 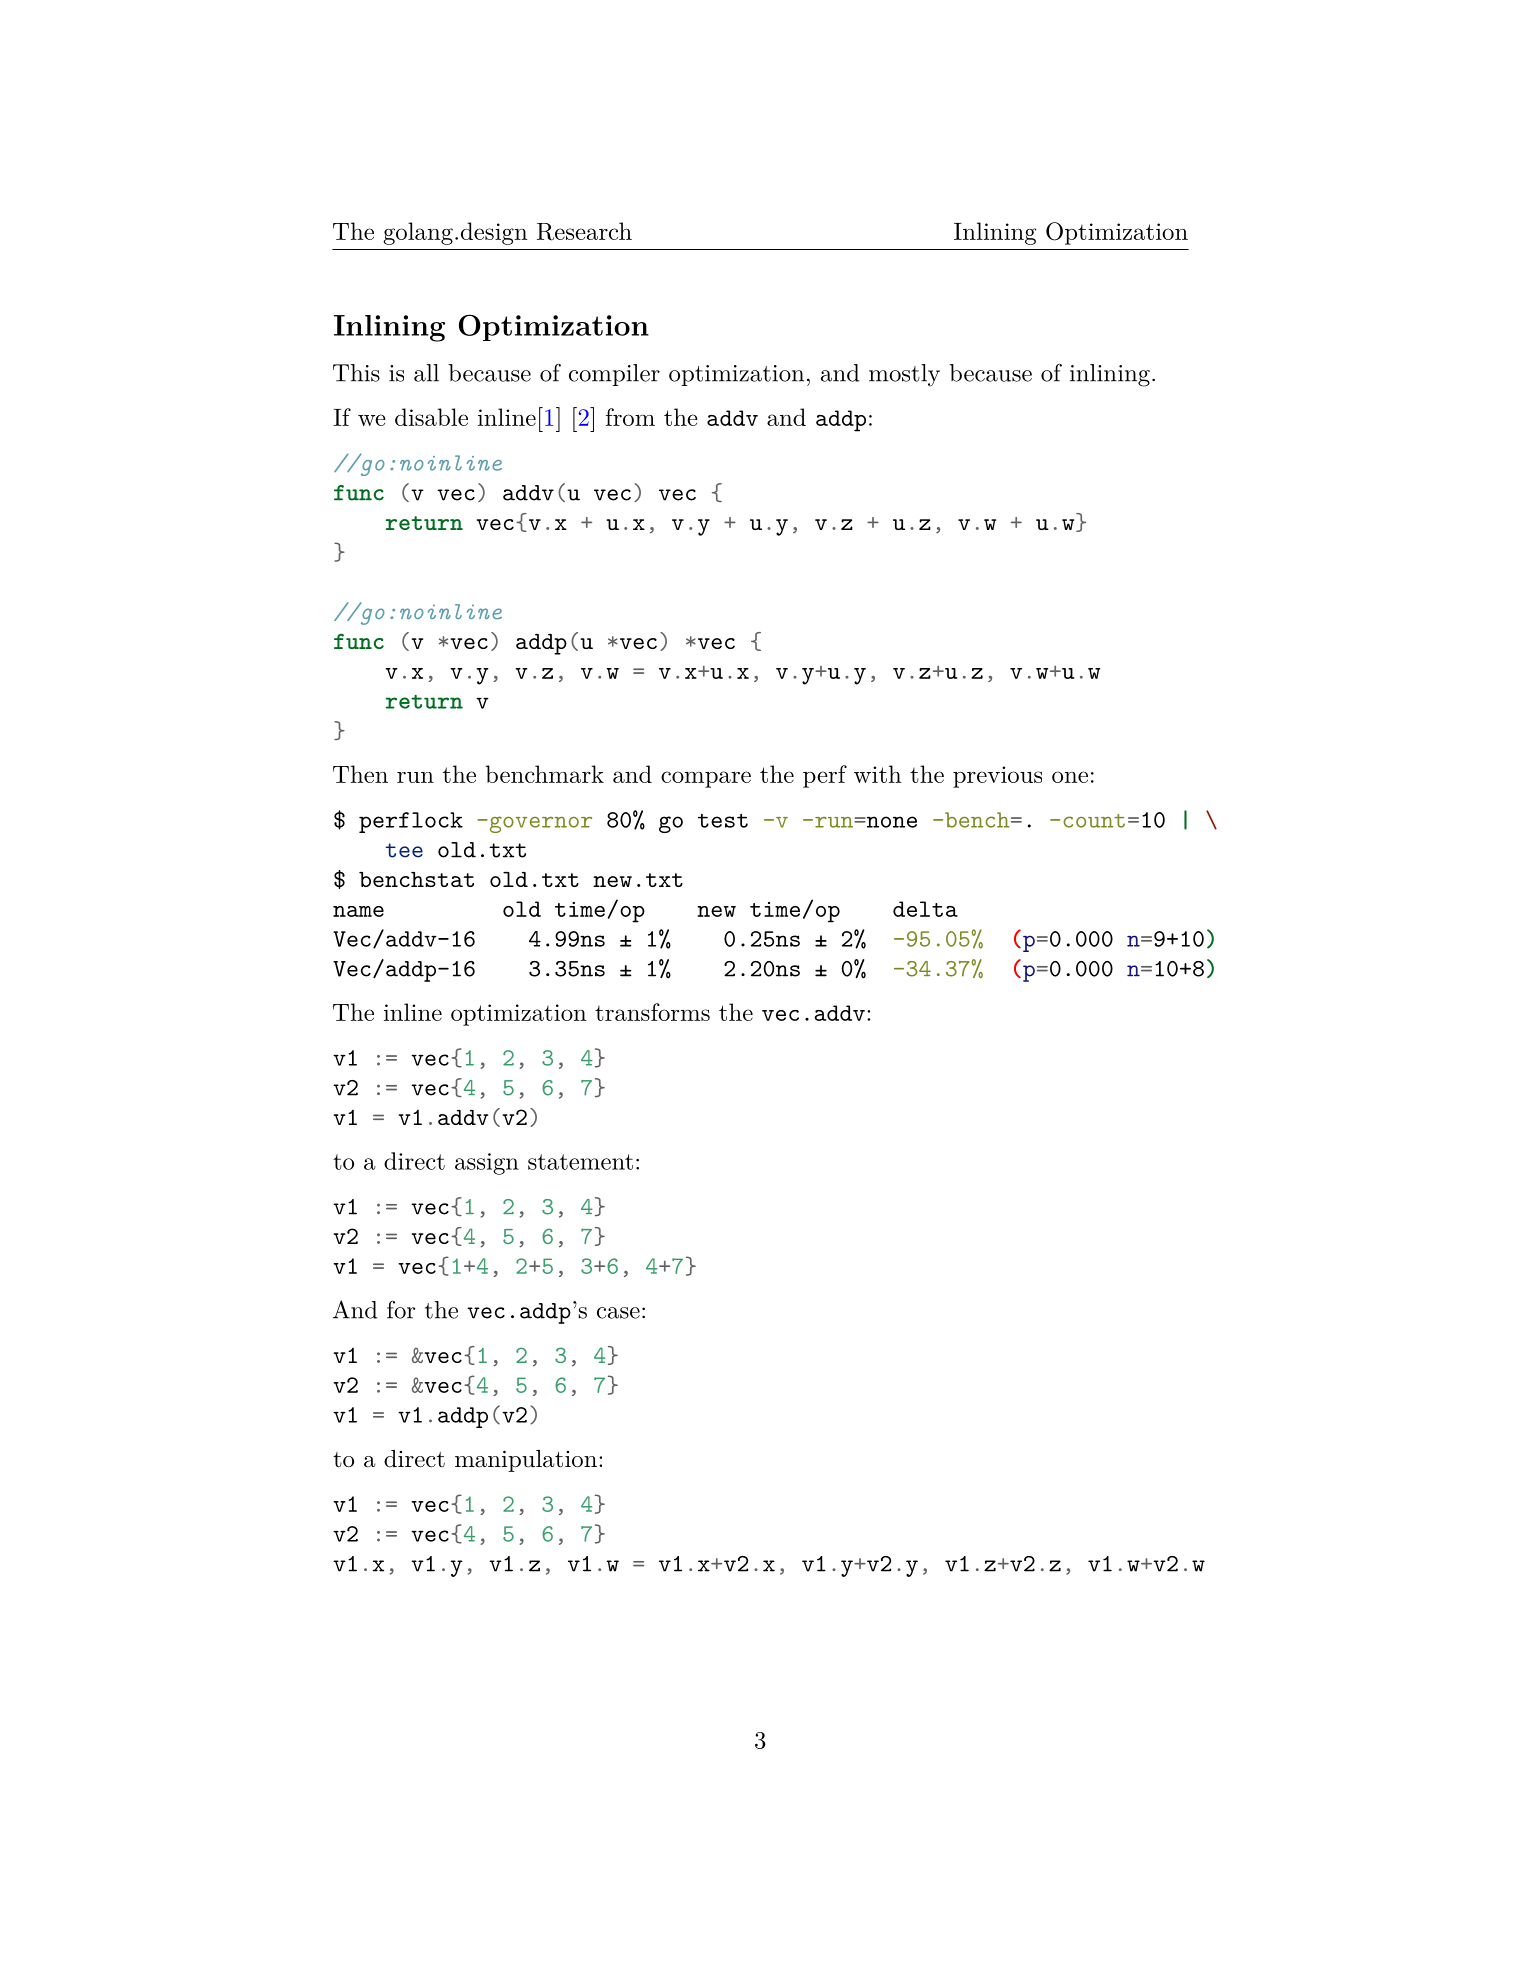 I want to click on delta, so click(x=925, y=909).
